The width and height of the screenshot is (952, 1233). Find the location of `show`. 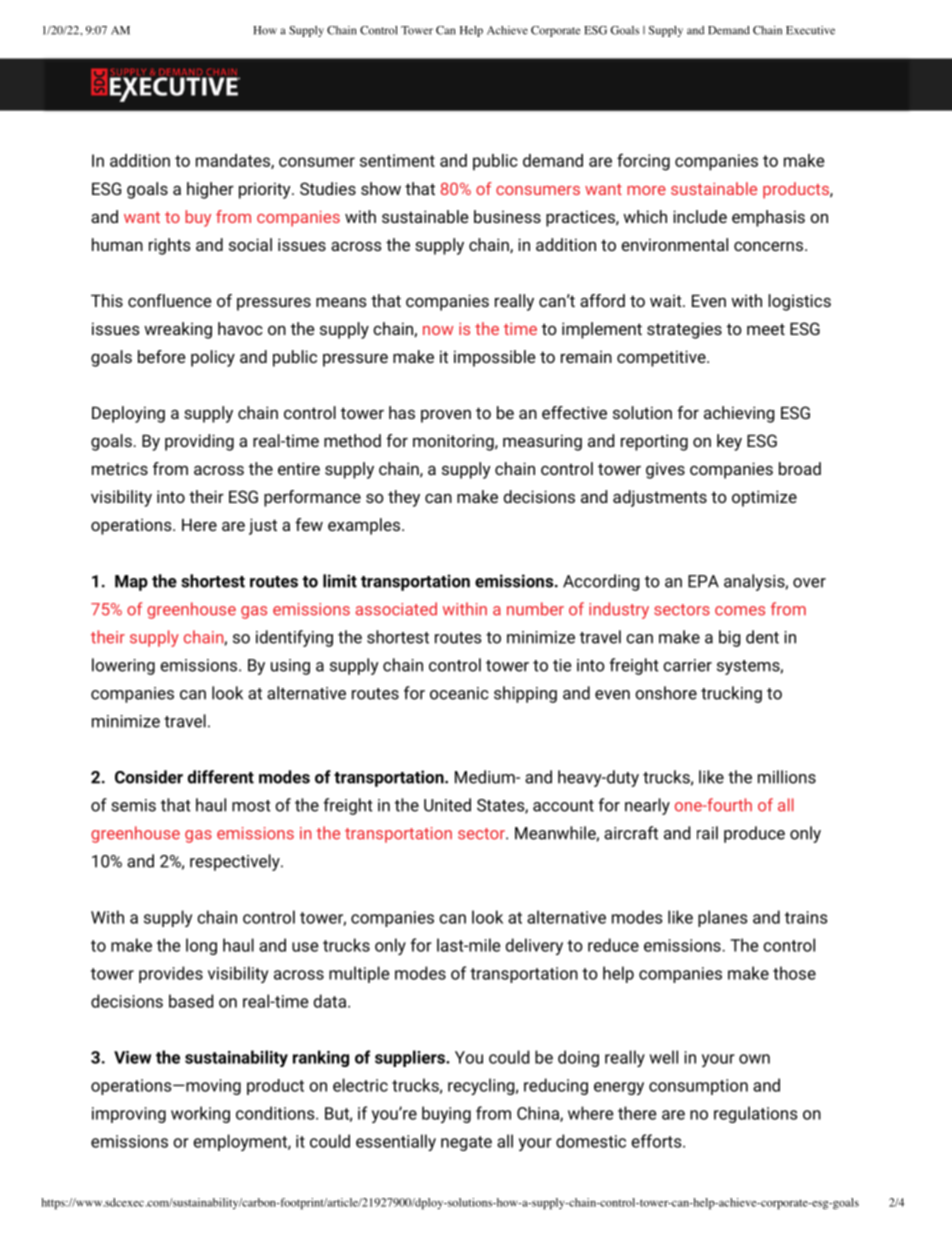

show is located at coordinates (381, 188).
